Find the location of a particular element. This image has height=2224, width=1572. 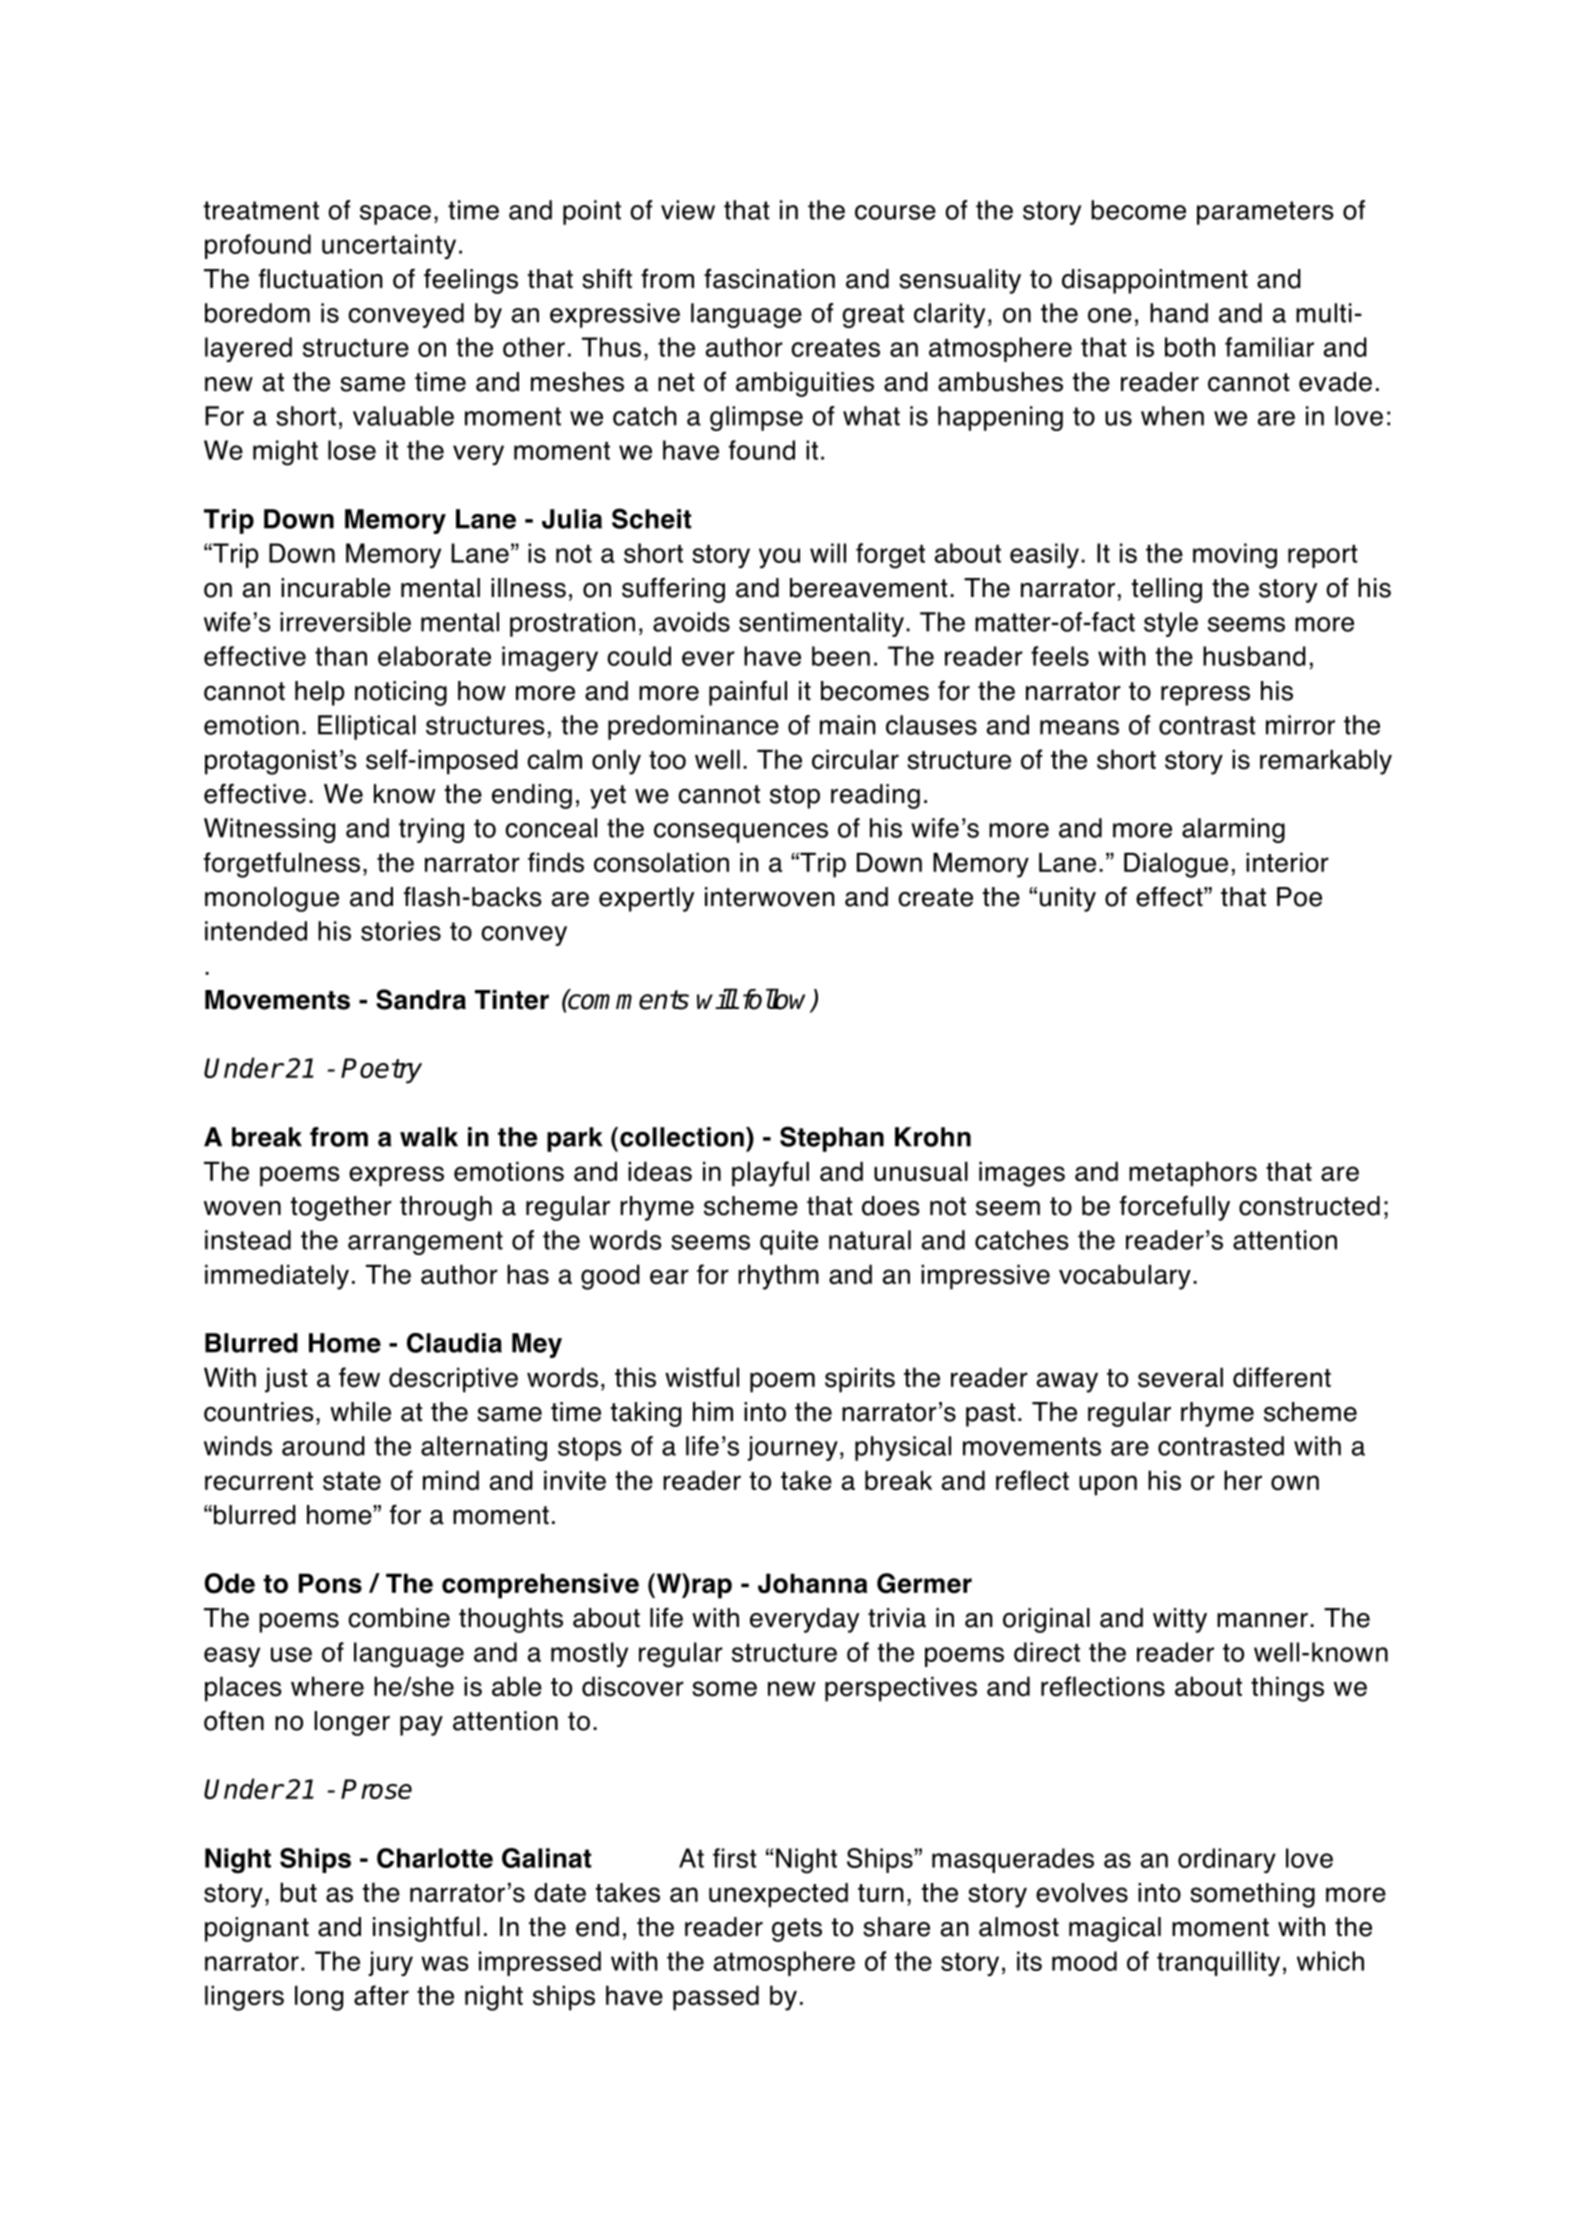

fascination is located at coordinates (769, 278).
